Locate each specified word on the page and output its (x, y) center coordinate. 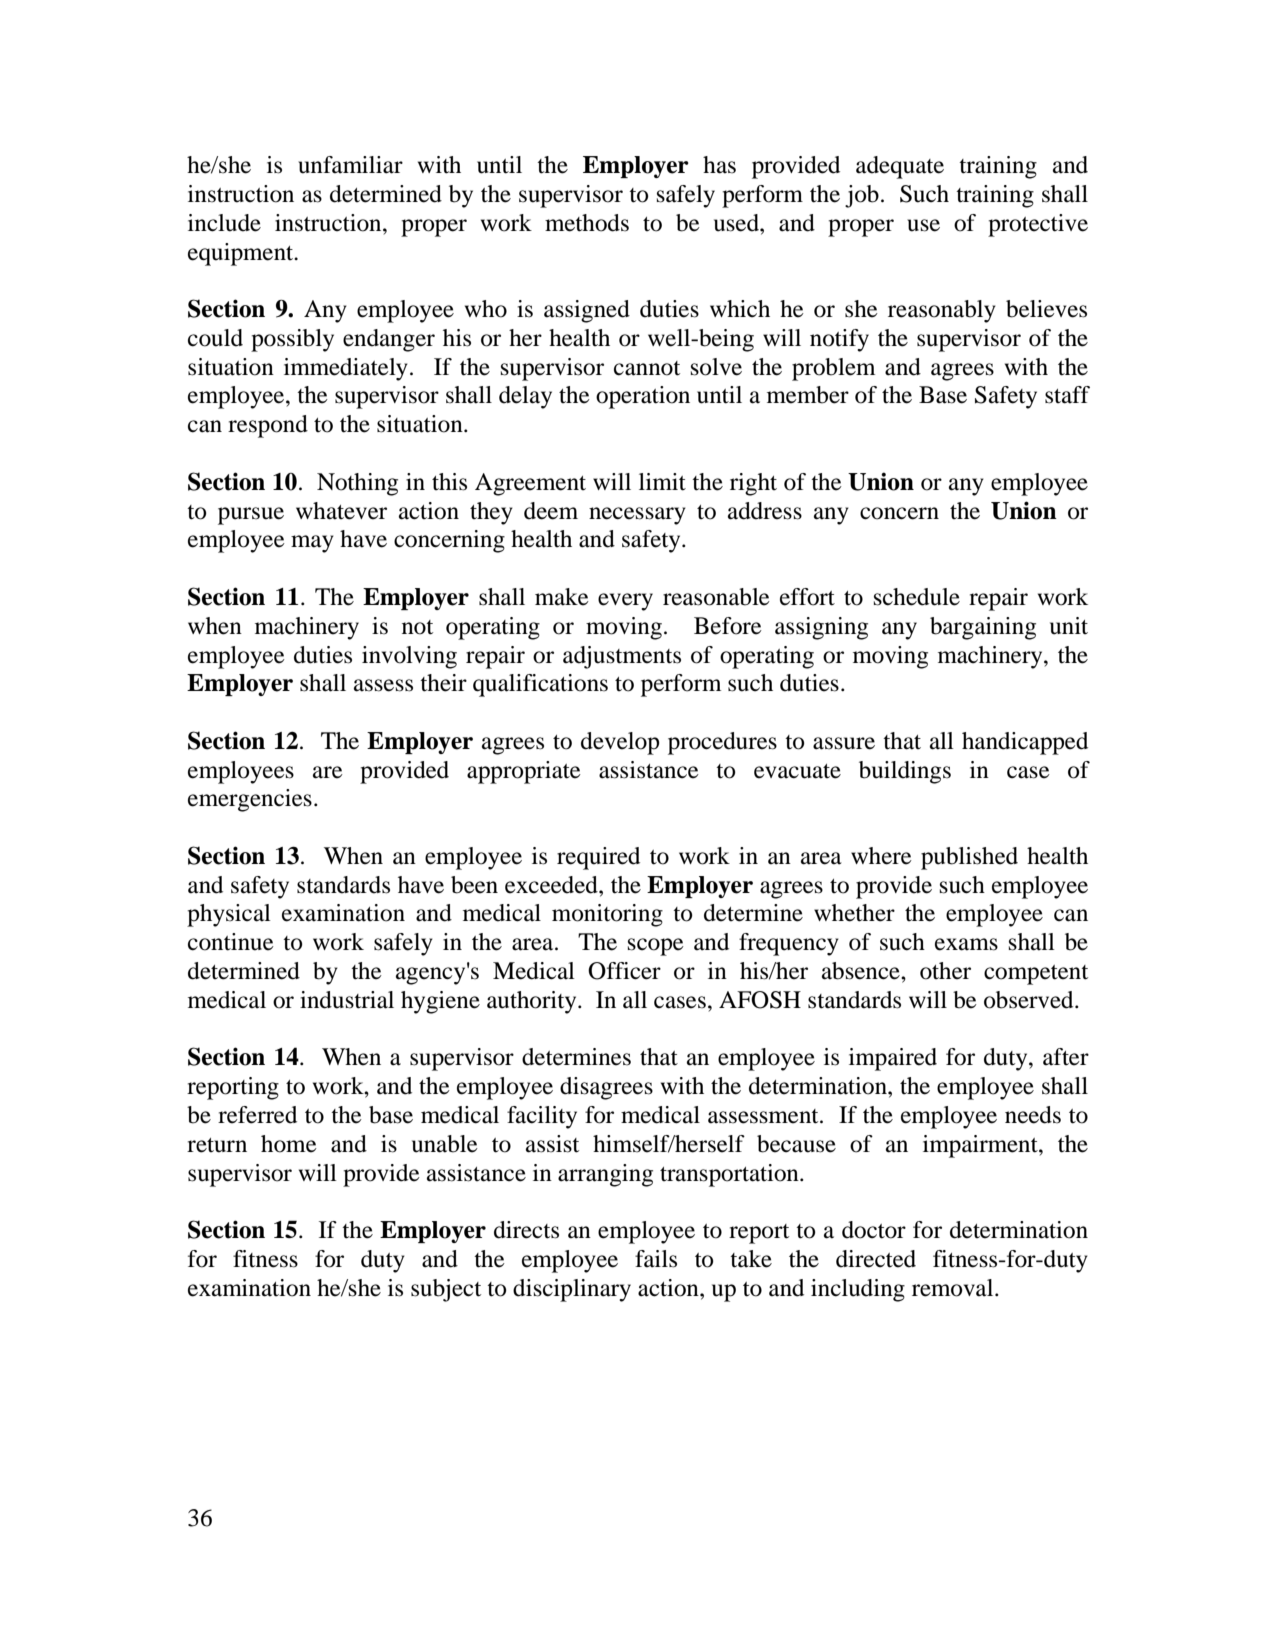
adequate (900, 167)
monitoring (607, 915)
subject (446, 1290)
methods (587, 223)
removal (954, 1288)
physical (229, 915)
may (312, 544)
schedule (917, 597)
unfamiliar (350, 165)
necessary (637, 516)
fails (656, 1259)
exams (966, 944)
